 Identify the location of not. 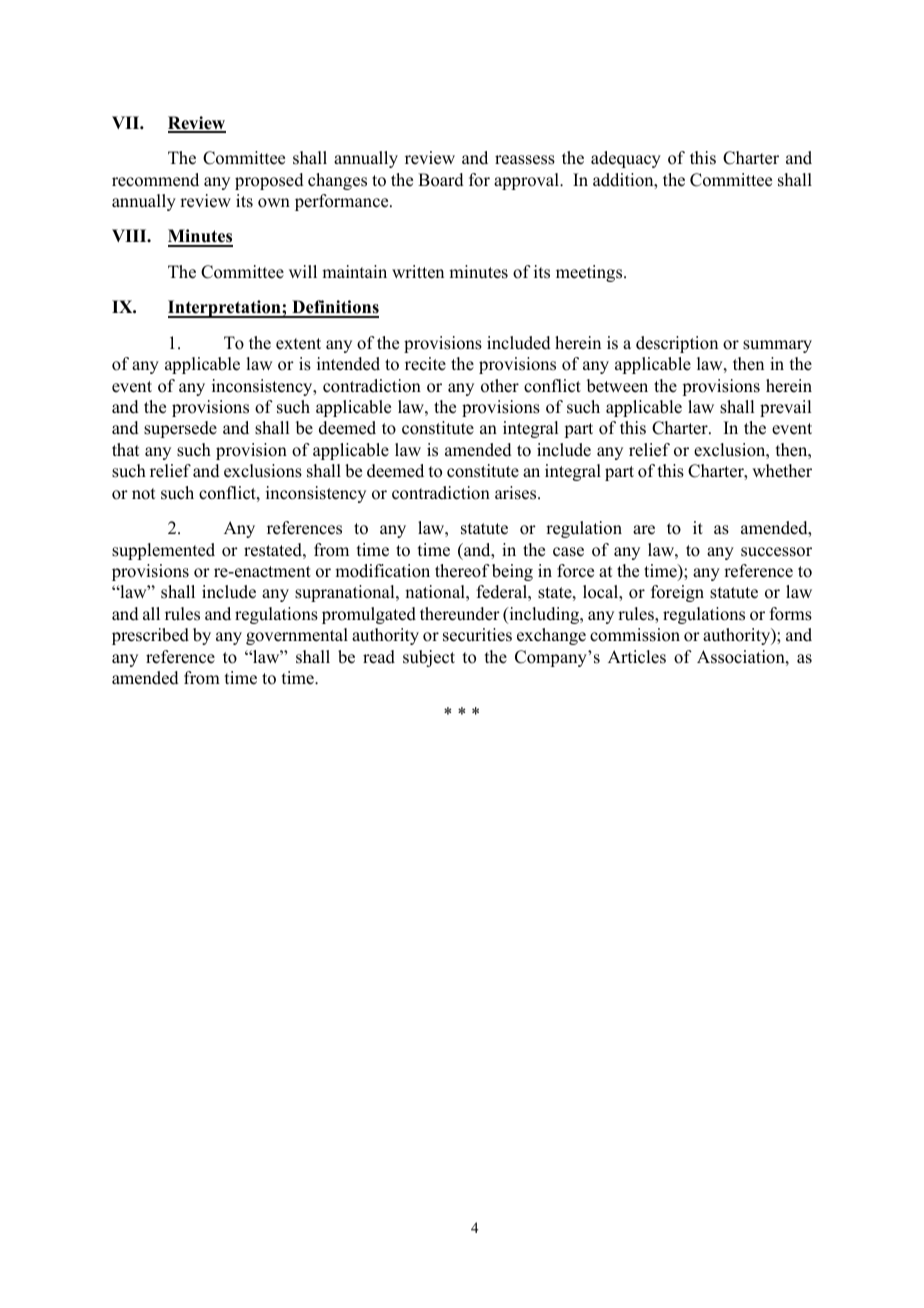
(143, 494).
